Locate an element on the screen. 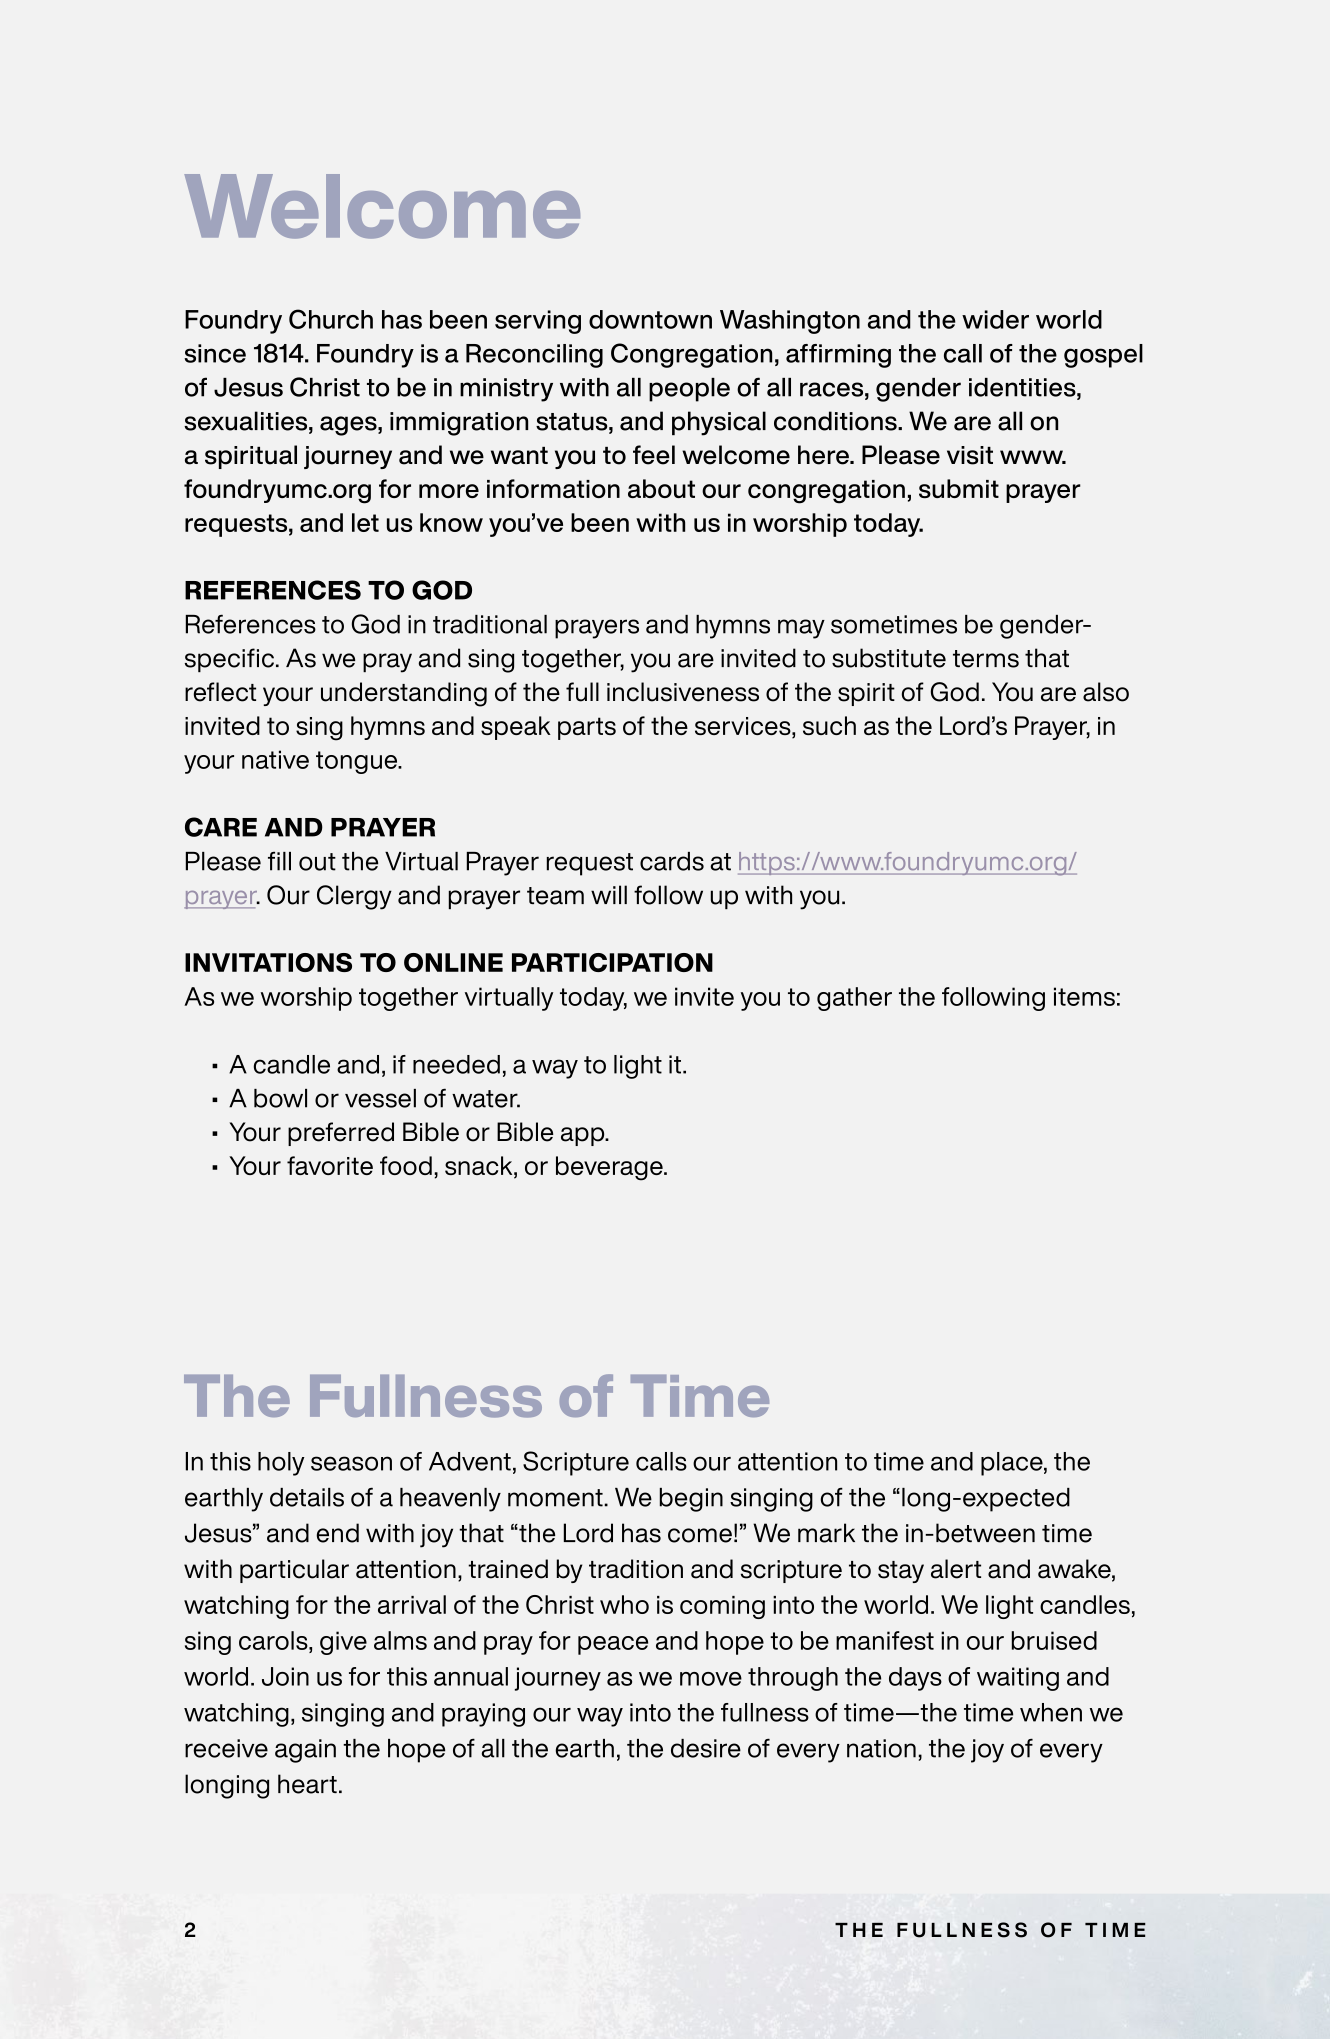 The image size is (1330, 2039). mark is located at coordinates (826, 1533).
